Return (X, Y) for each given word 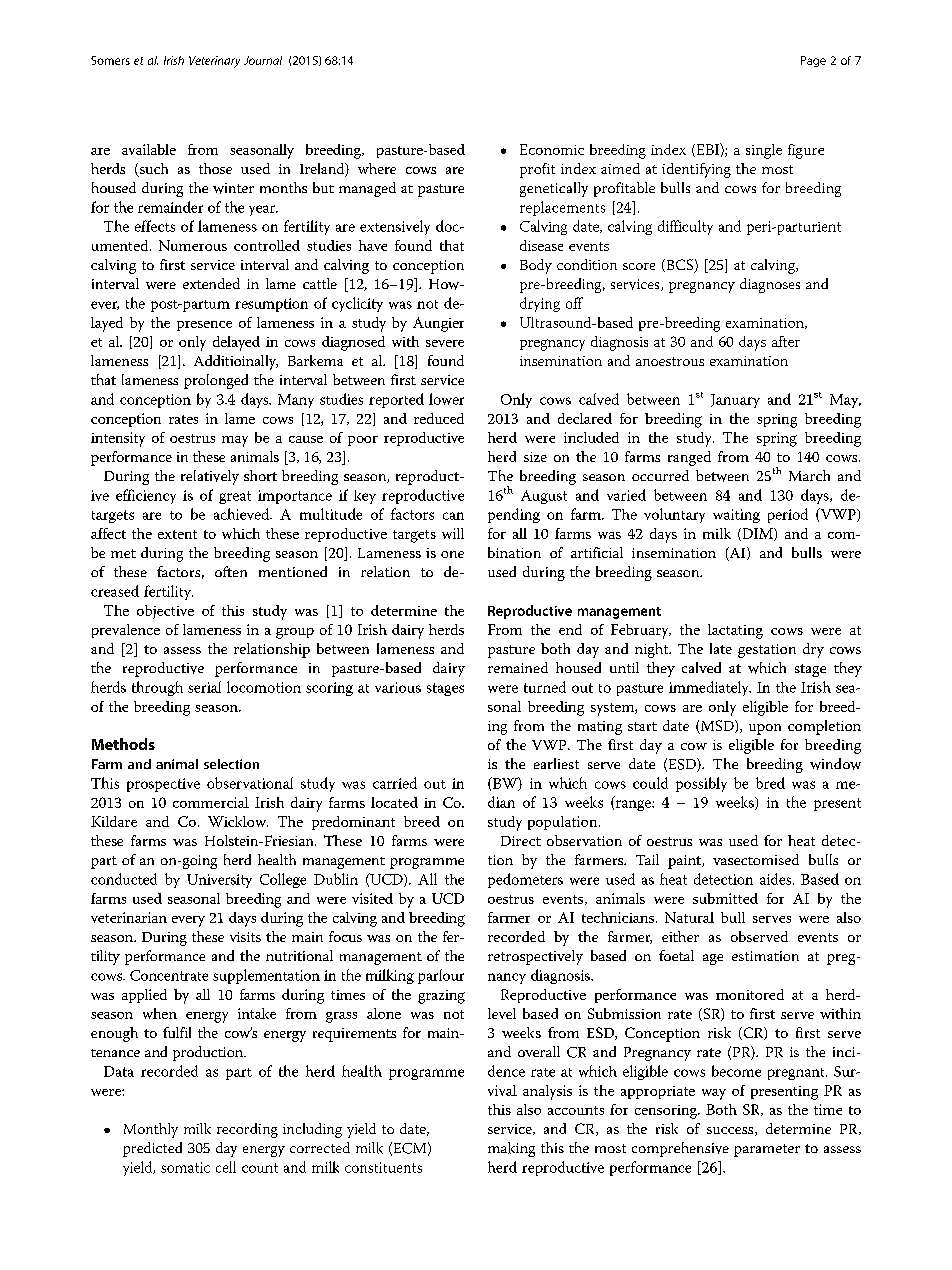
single (764, 151)
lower (446, 399)
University (219, 881)
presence (204, 326)
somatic (185, 1167)
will (453, 533)
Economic (552, 149)
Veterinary (214, 62)
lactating (735, 631)
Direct (521, 841)
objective (165, 612)
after (786, 341)
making (511, 1149)
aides (777, 879)
